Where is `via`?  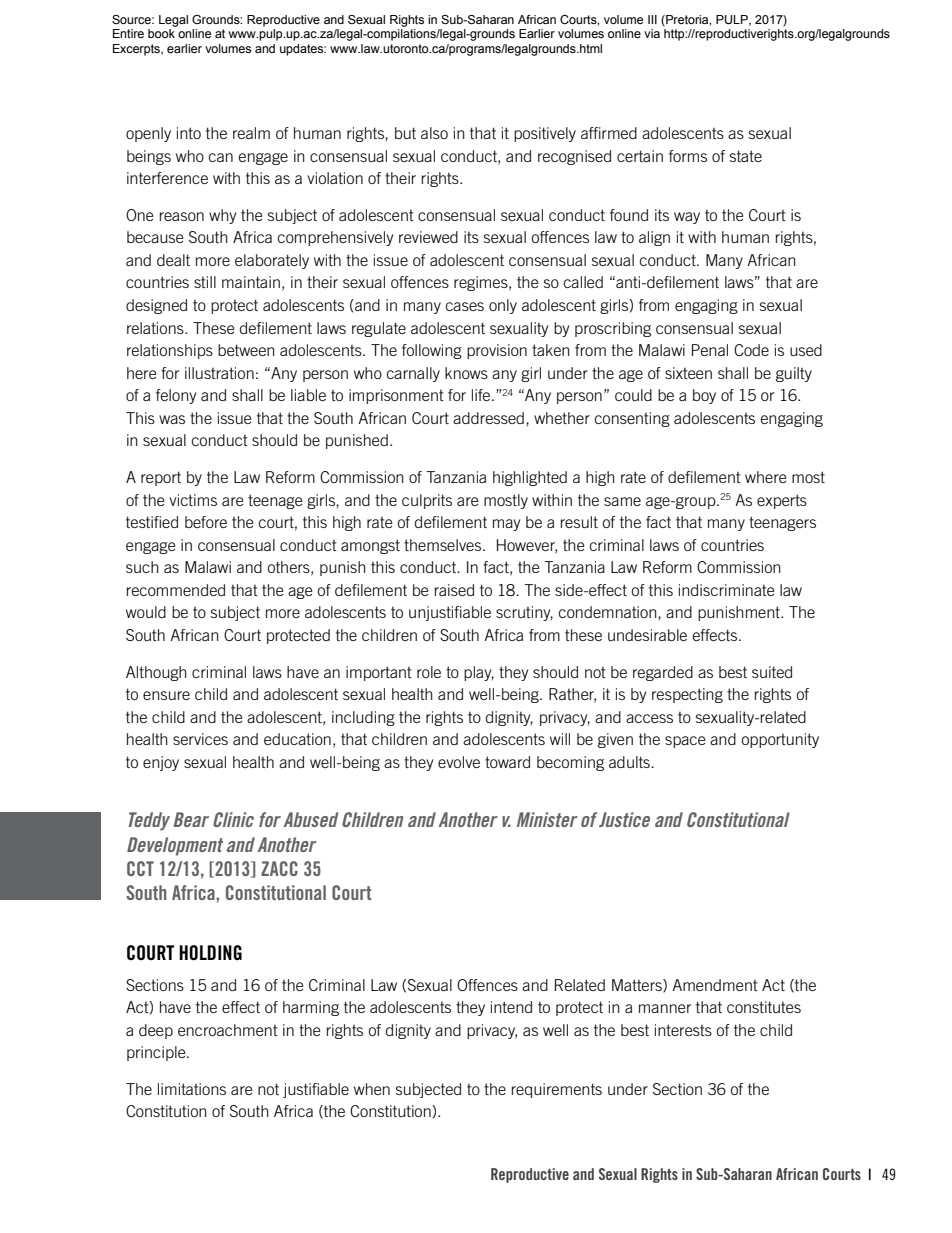
via is located at coordinates (652, 33).
